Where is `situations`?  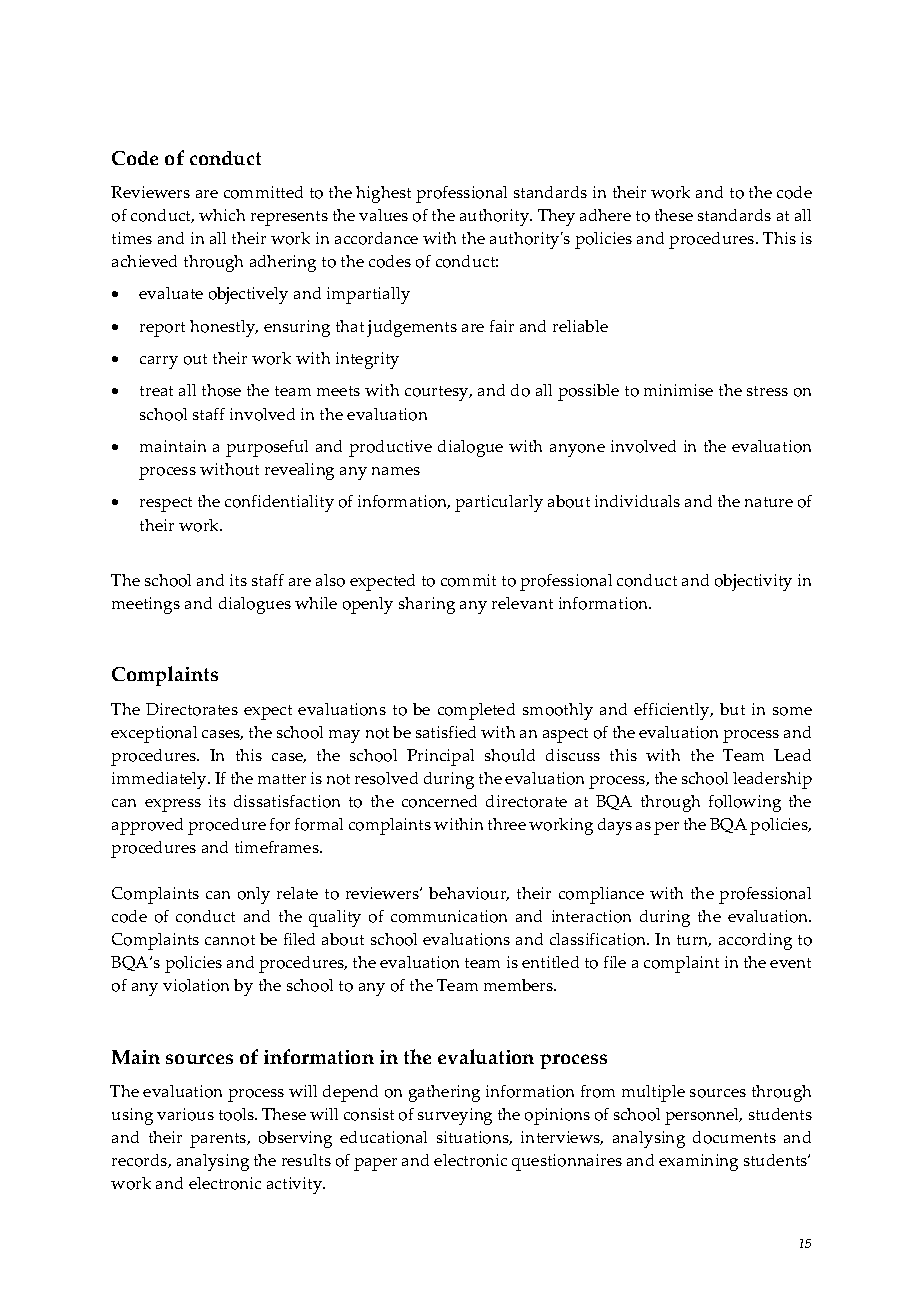
situations is located at coordinates (474, 1138).
